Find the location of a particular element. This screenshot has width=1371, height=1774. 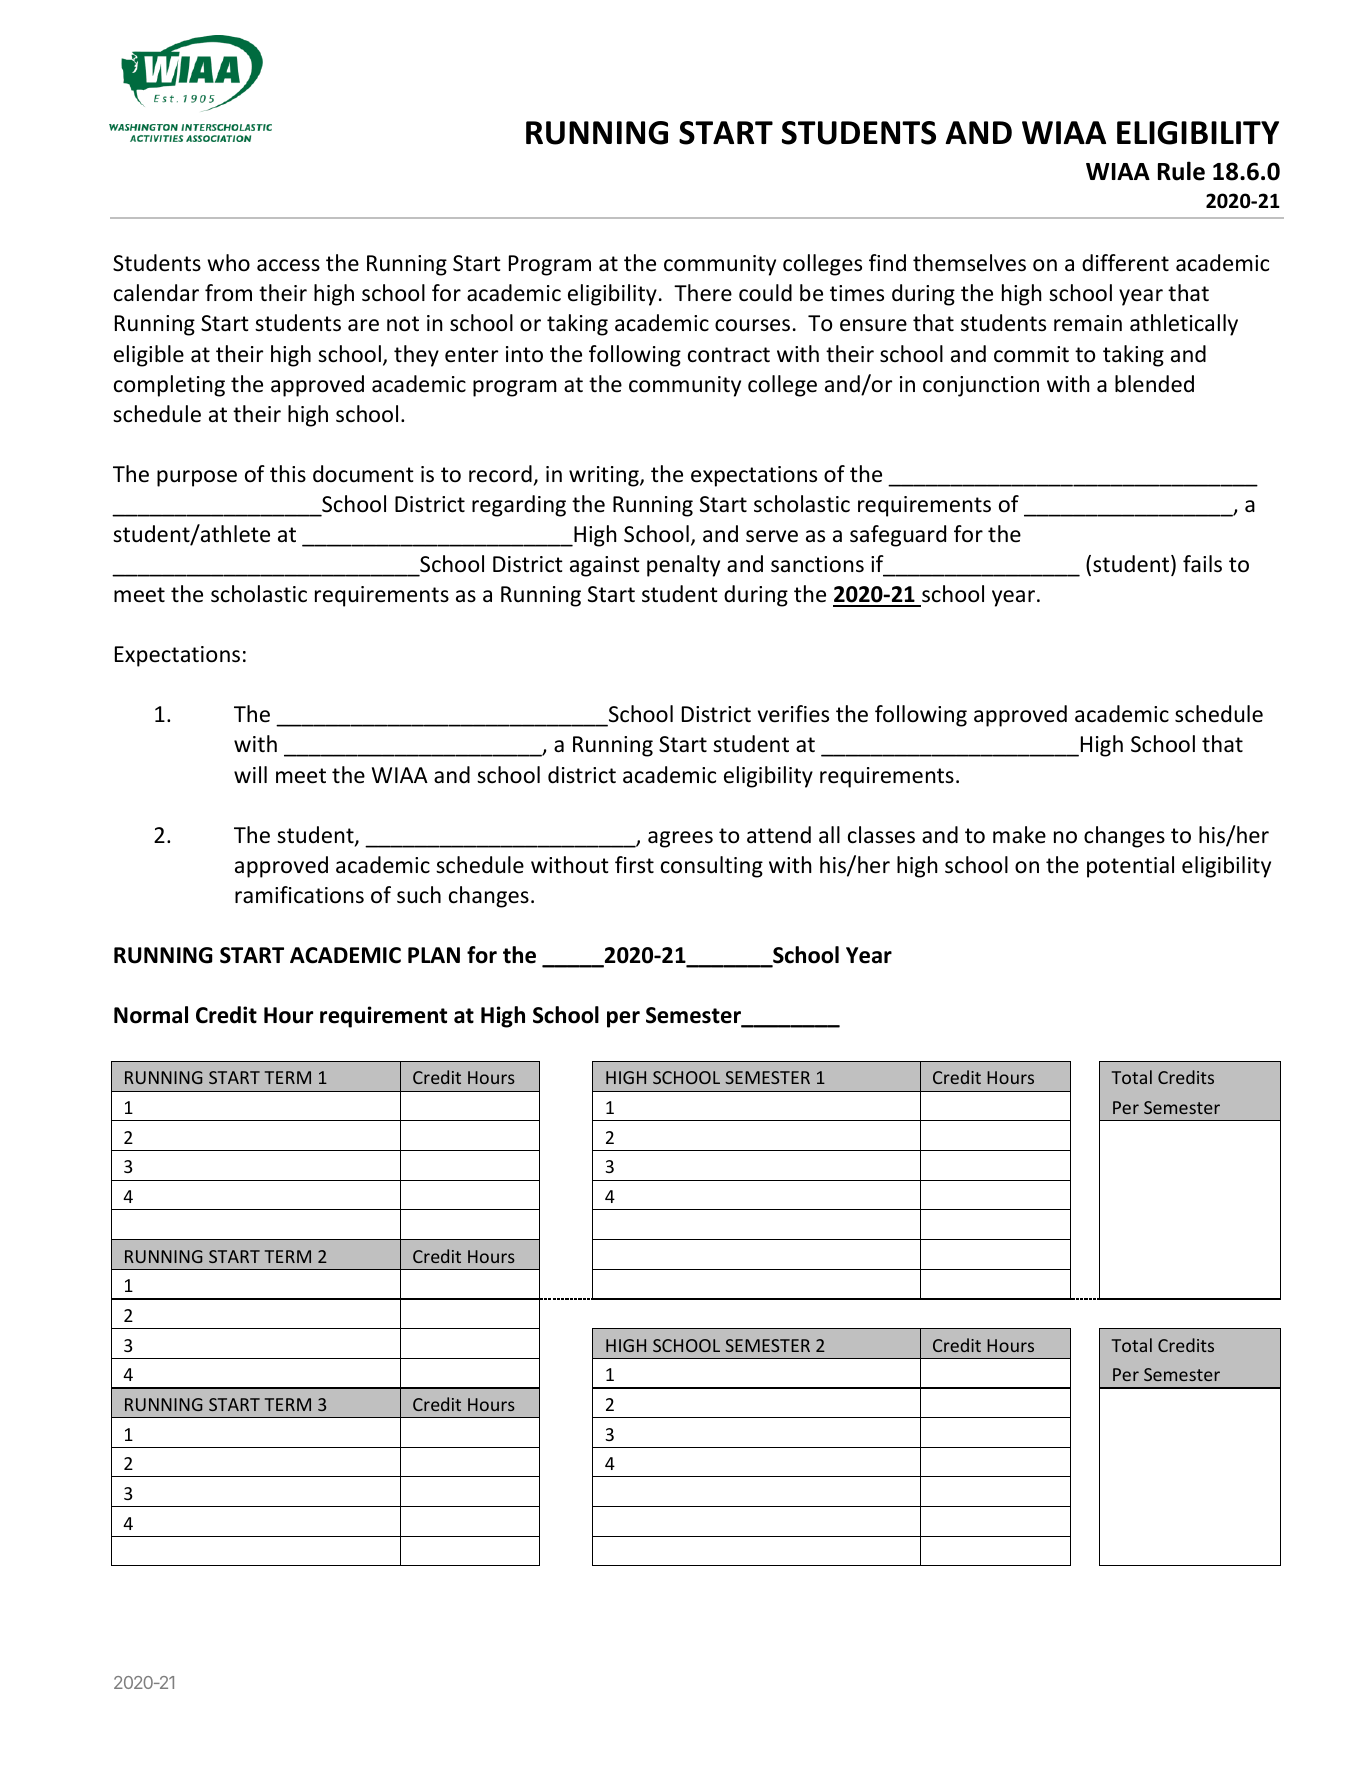

Normal is located at coordinates (151, 1015).
